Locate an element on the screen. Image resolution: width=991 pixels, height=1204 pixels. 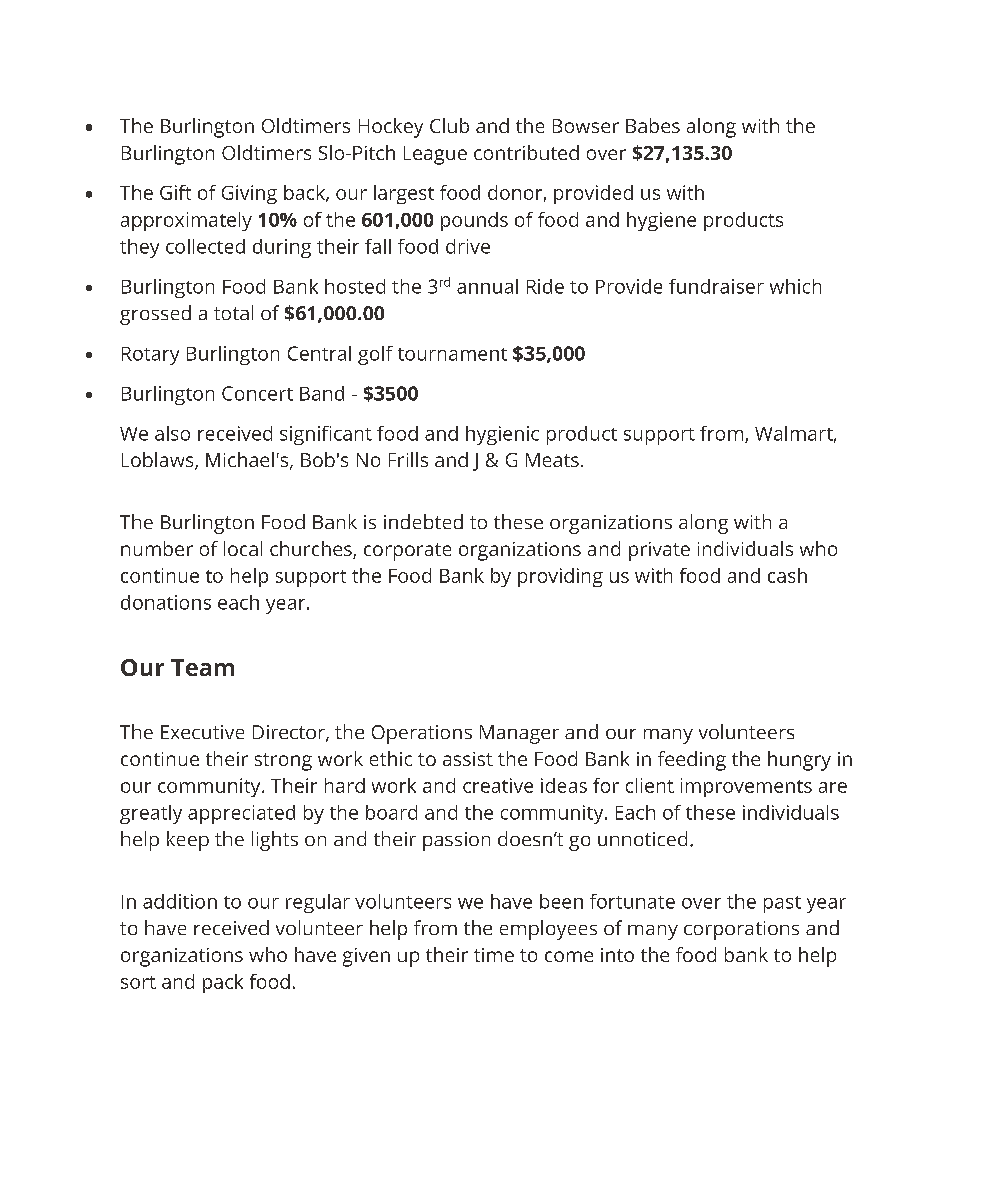
pack is located at coordinates (223, 983).
